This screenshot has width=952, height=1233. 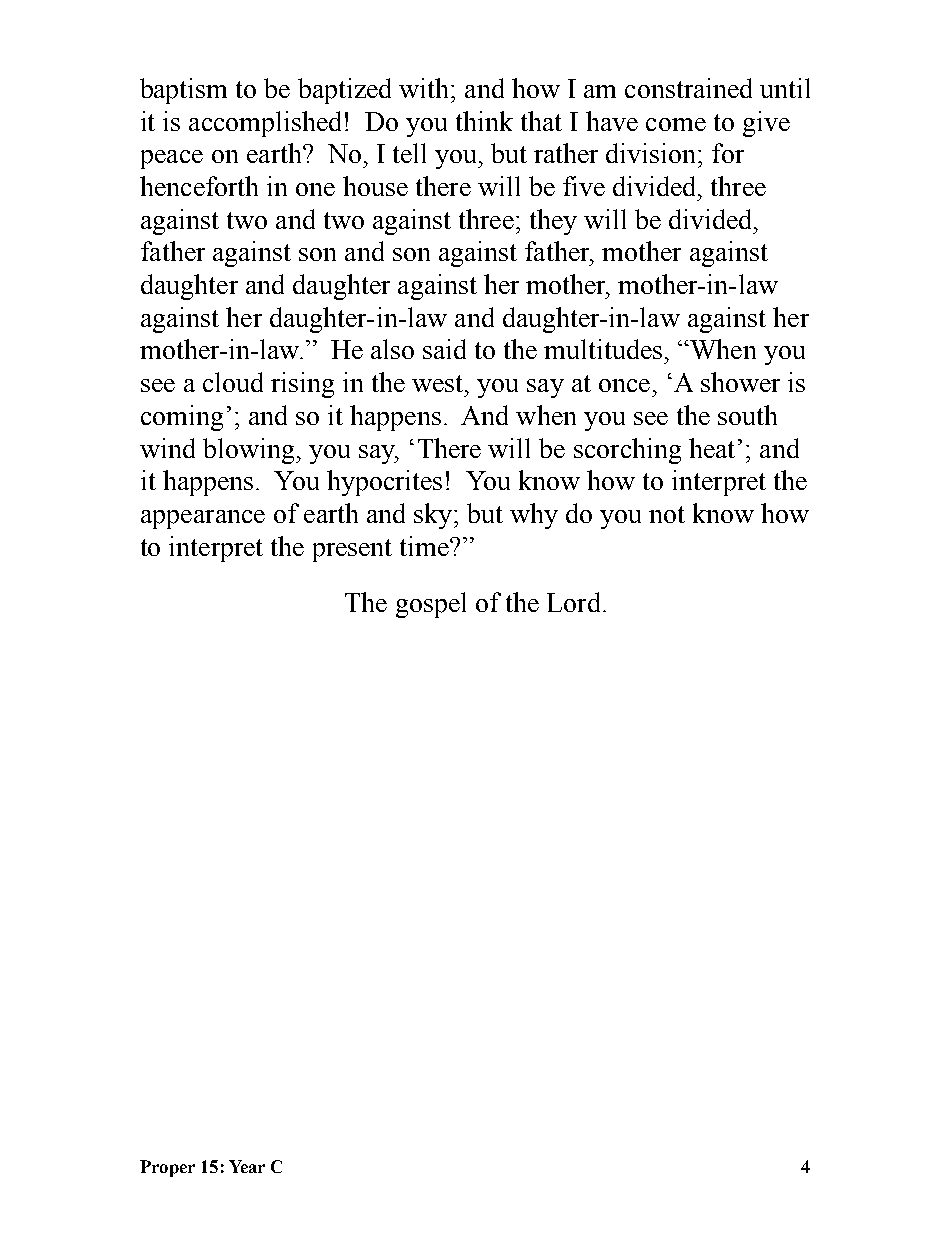 What do you see at coordinates (167, 1168) in the screenshot?
I see `Proper` at bounding box center [167, 1168].
